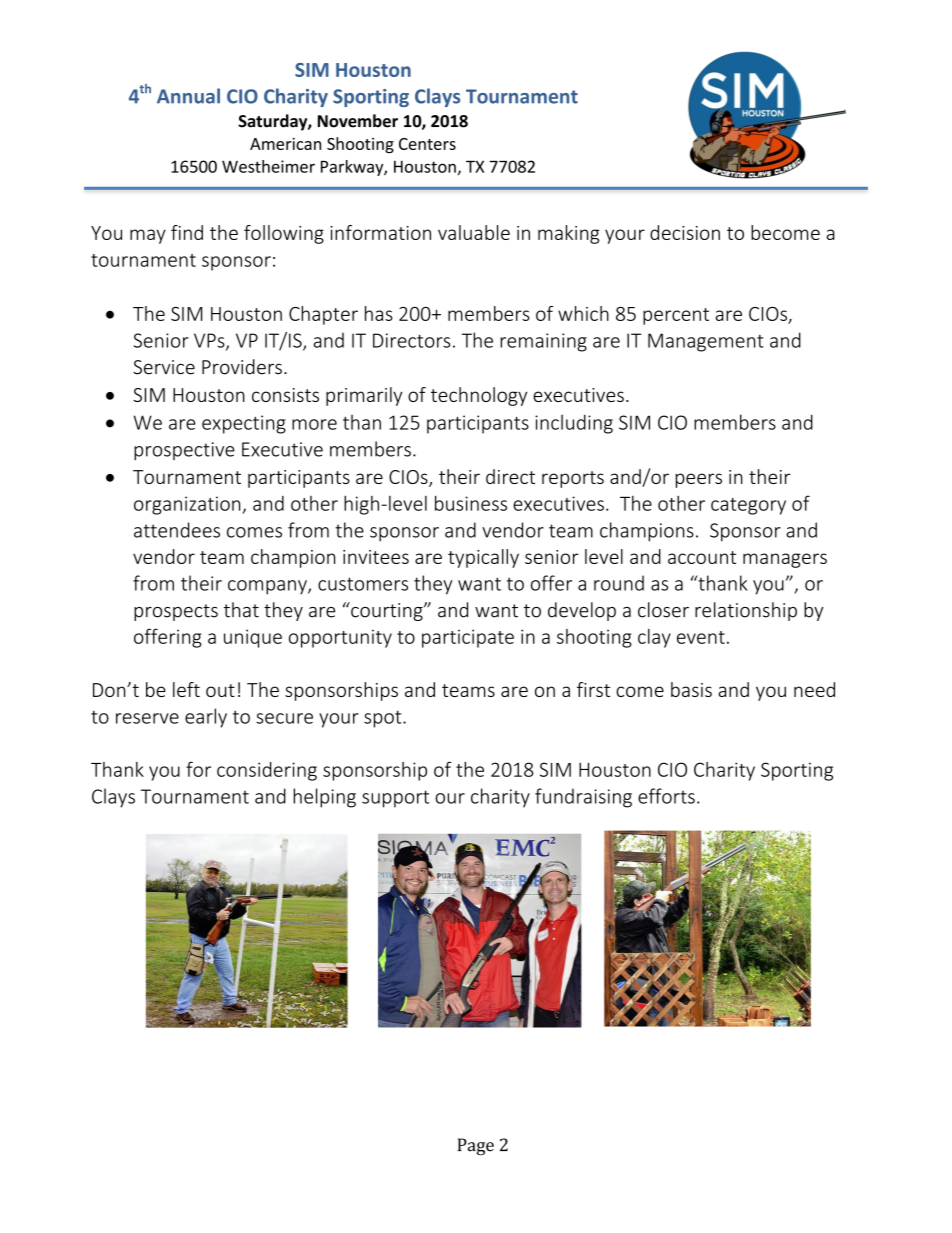  What do you see at coordinates (666, 796) in the screenshot?
I see `efforts` at bounding box center [666, 796].
